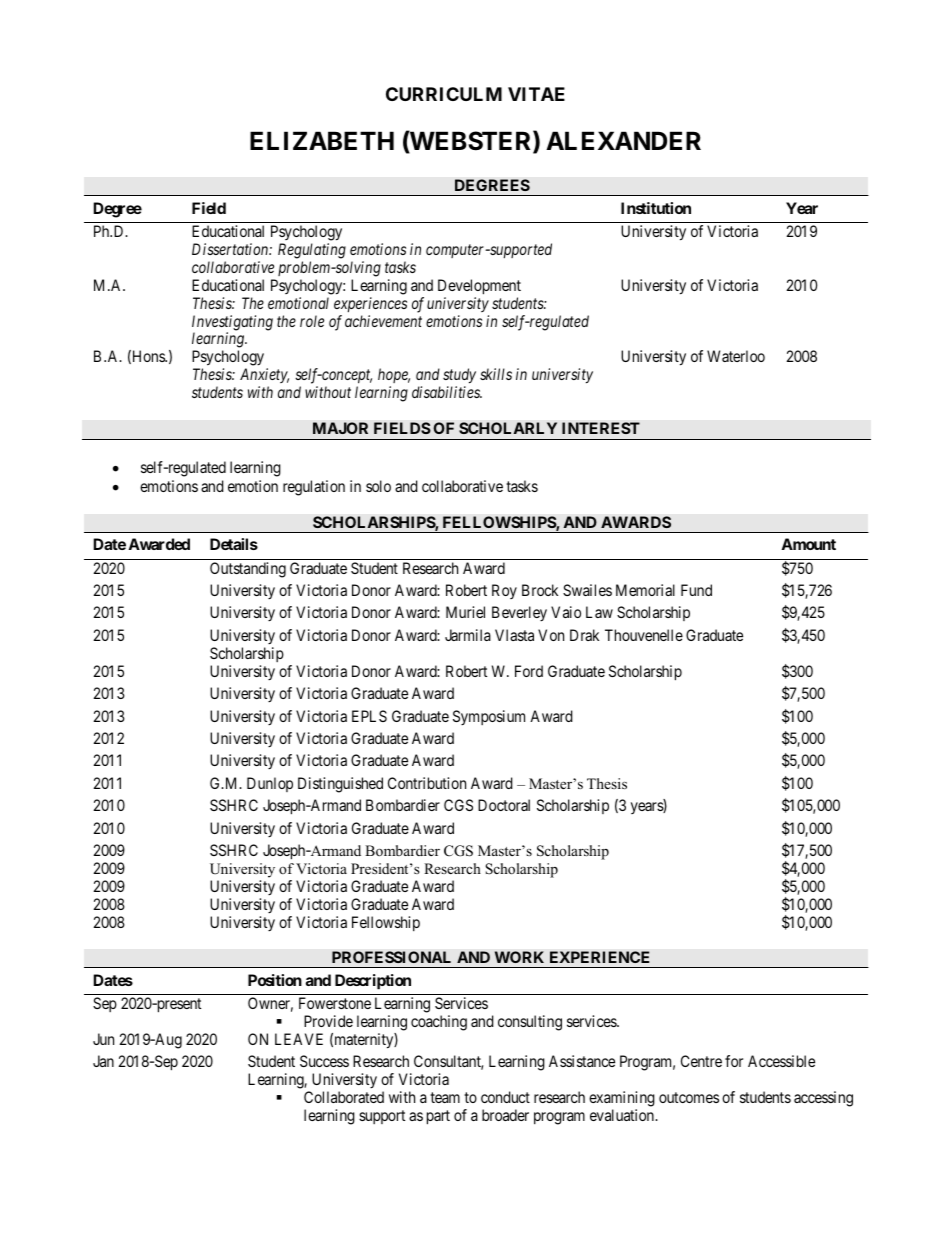 The width and height of the screenshot is (952, 1233). Describe the element at coordinates (445, 1097) in the screenshot. I see `team` at that location.
